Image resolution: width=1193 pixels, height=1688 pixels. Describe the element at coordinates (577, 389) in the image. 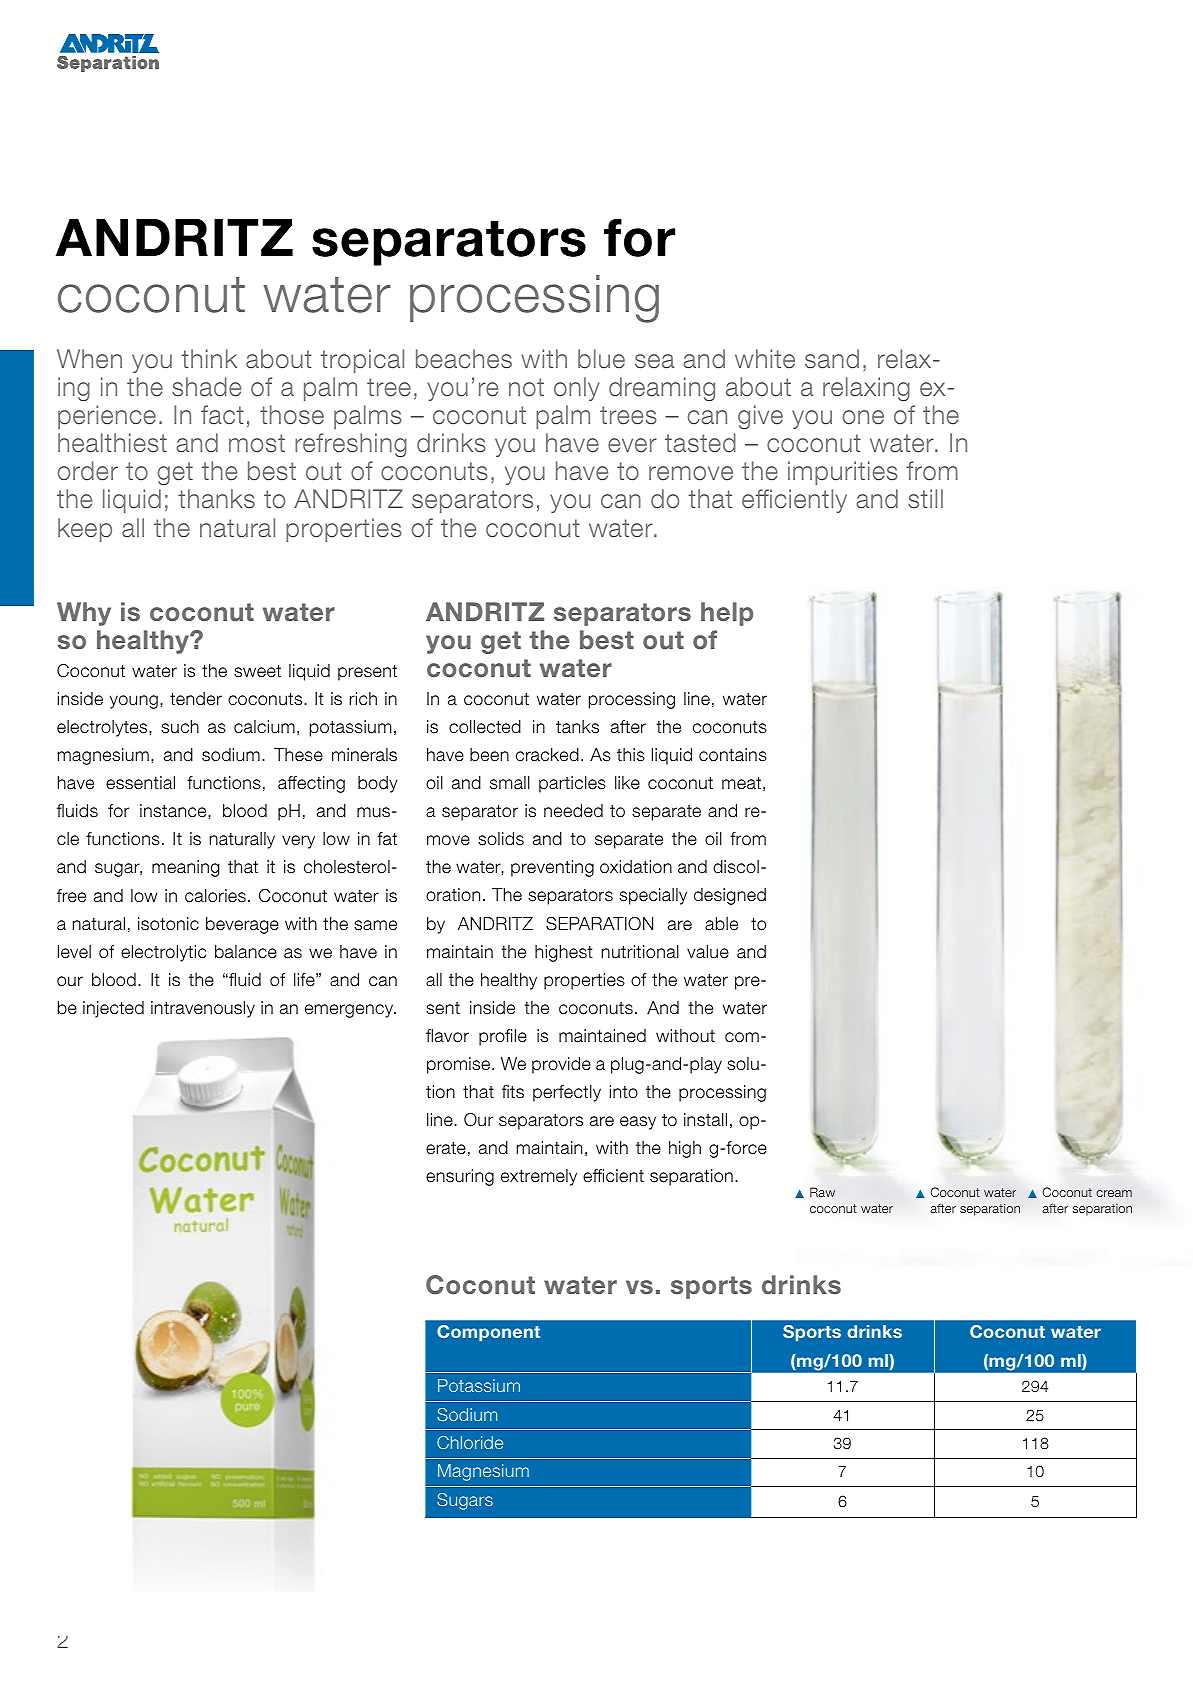

I see `only` at that location.
